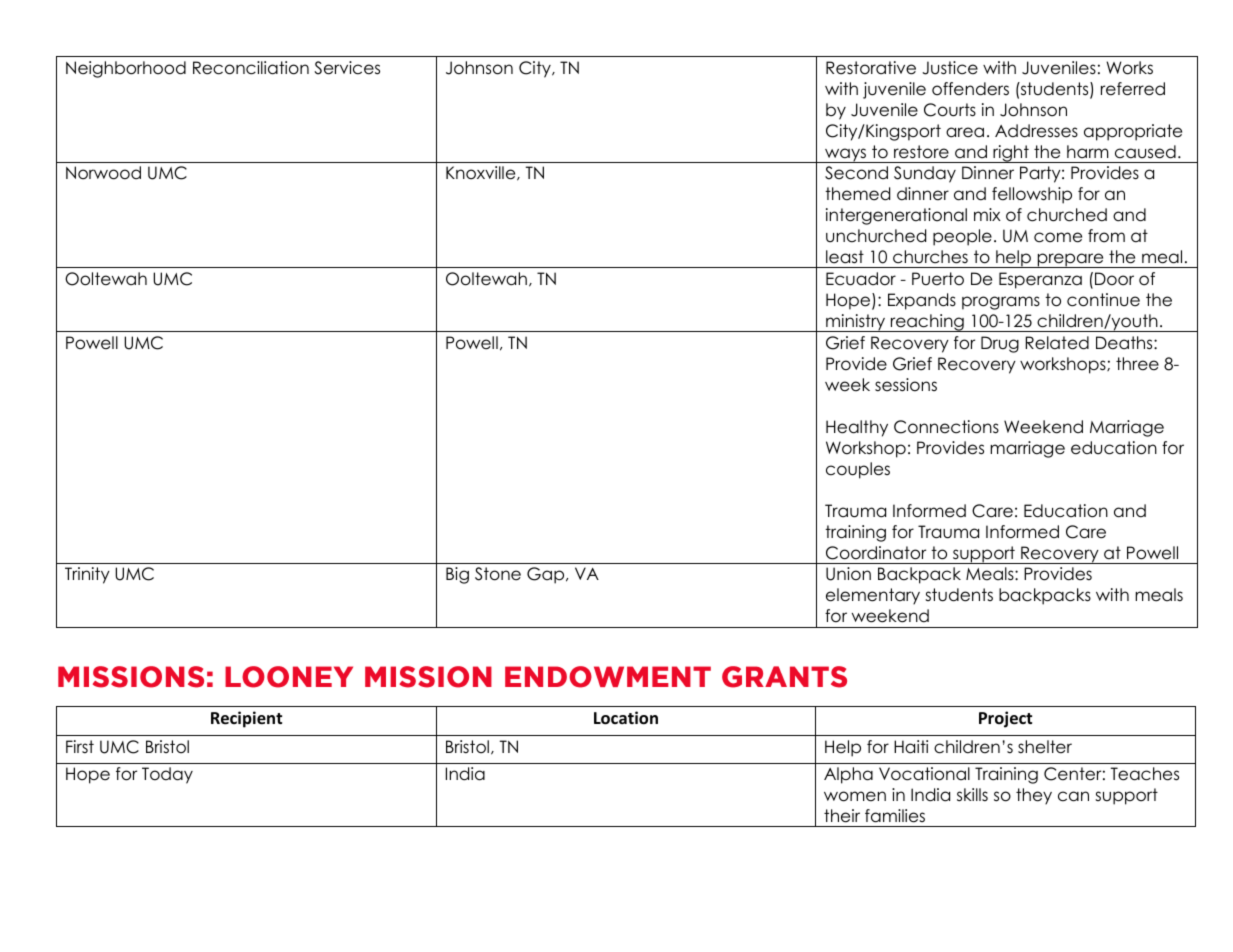  Describe the element at coordinates (970, 89) in the screenshot. I see `offenders` at that location.
